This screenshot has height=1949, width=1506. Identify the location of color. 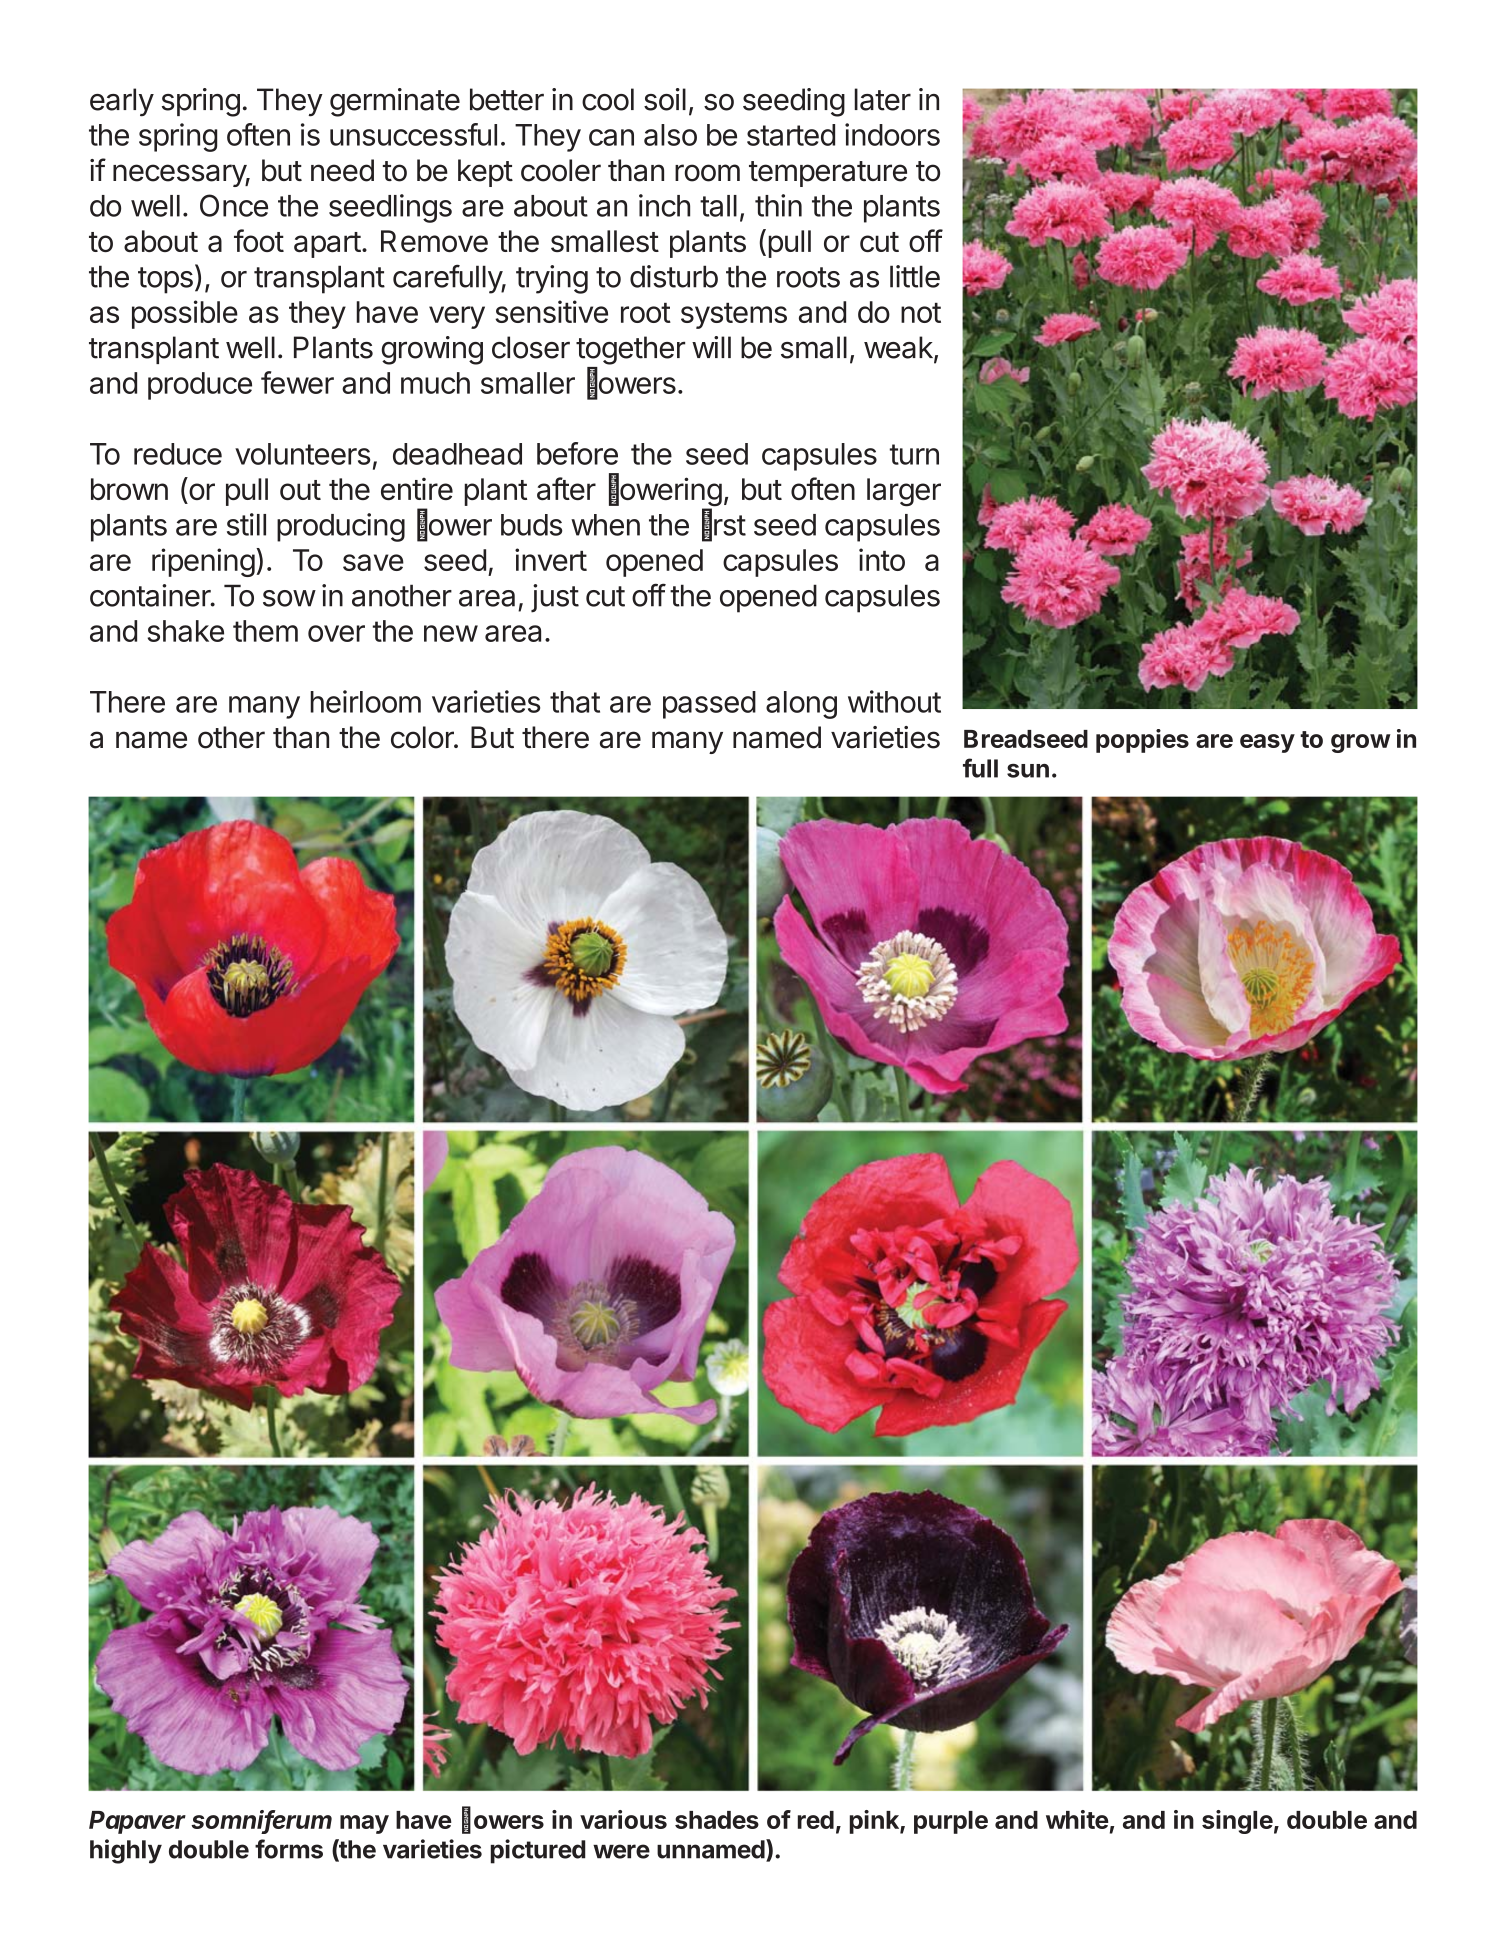
(423, 737).
